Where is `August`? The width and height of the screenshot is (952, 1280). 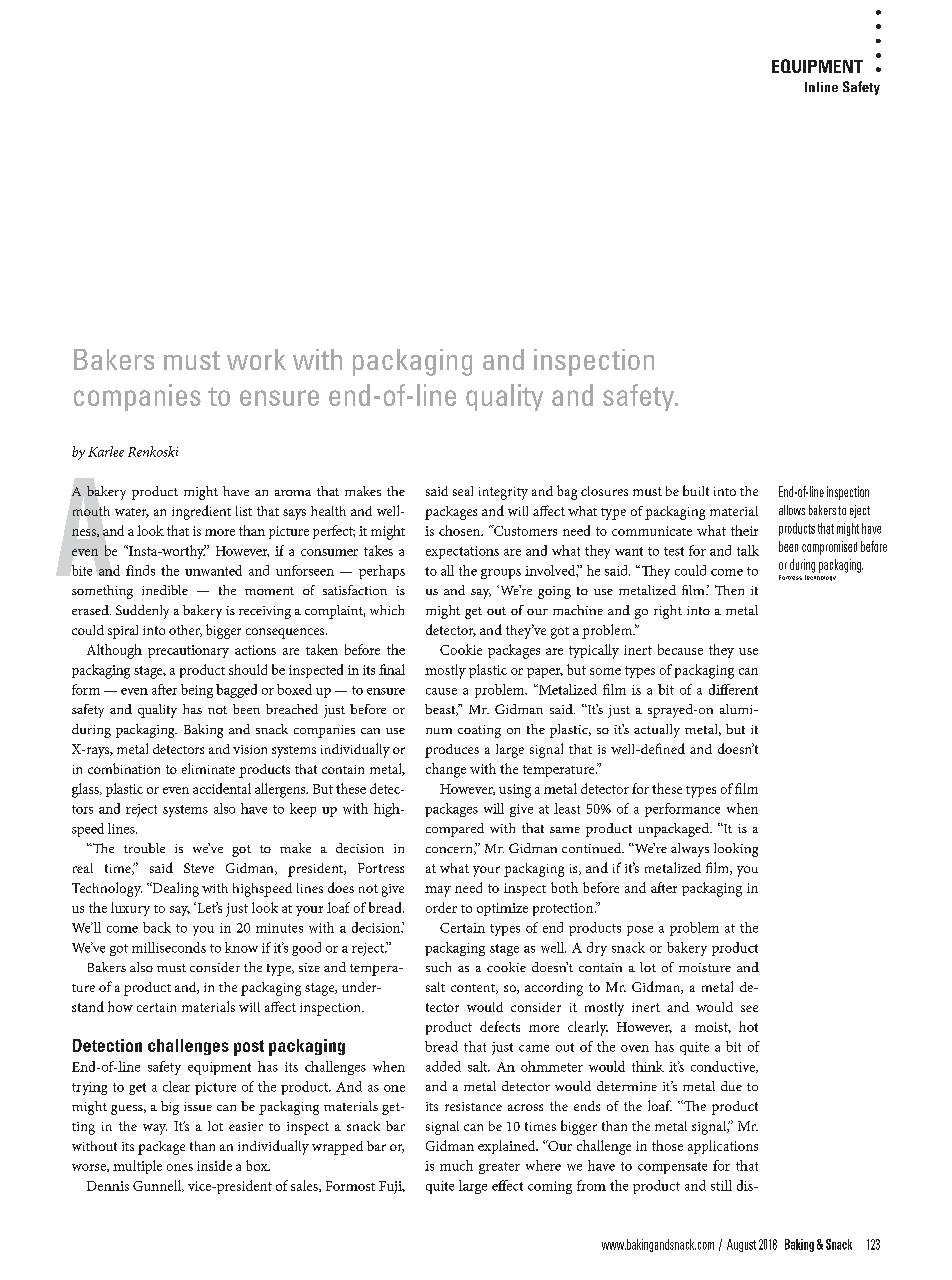 August is located at coordinates (741, 1245).
